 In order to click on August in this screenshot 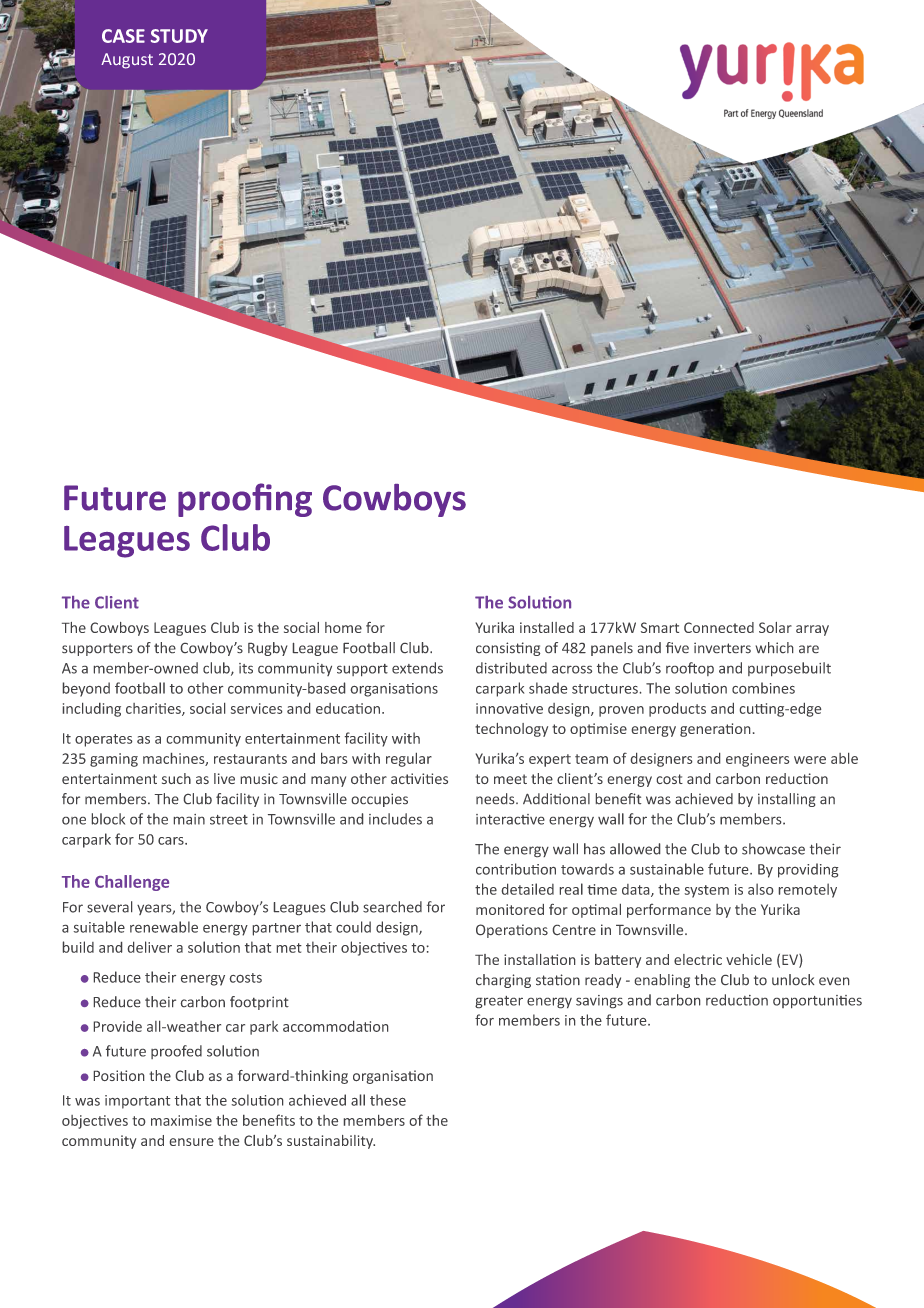, I will do `click(127, 61)`.
